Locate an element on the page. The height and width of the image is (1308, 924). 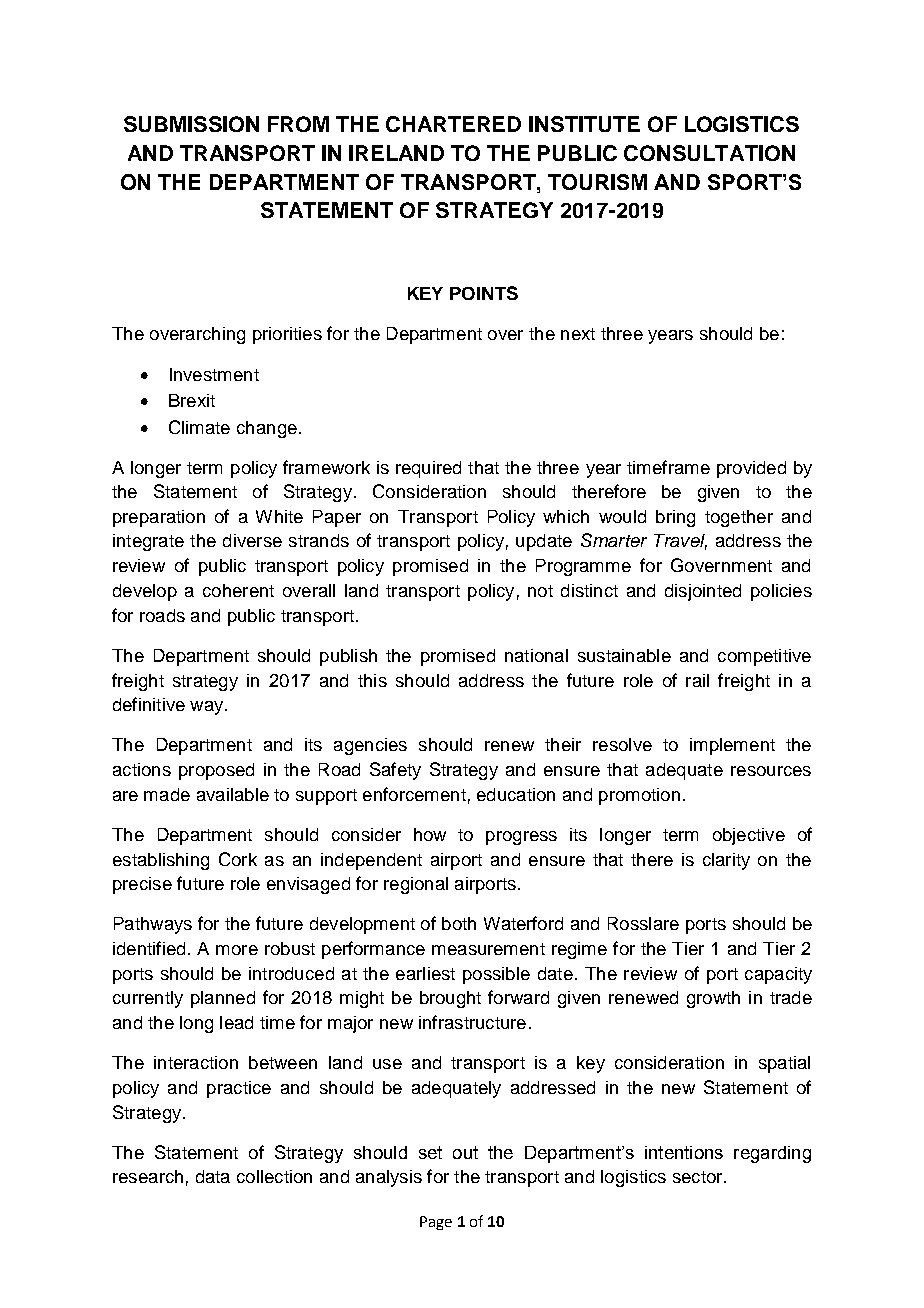
data is located at coordinates (213, 1176).
